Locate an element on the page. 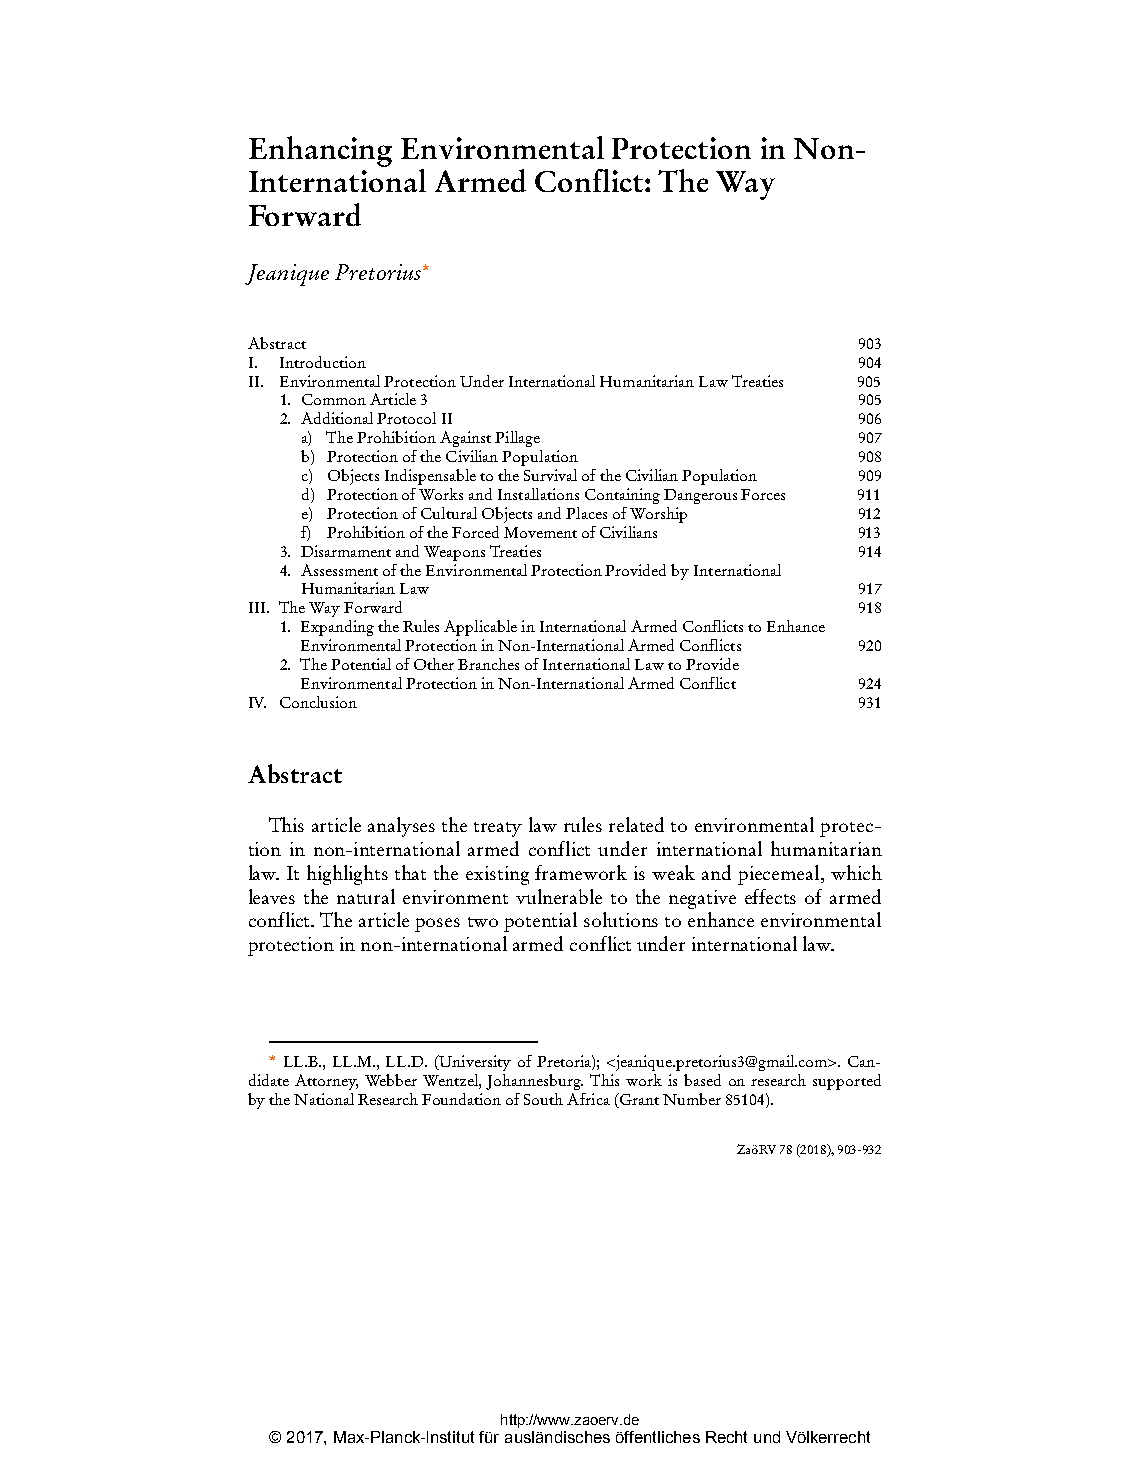 Image resolution: width=1140 pixels, height=1475 pixels. Conclusion is located at coordinates (318, 702).
